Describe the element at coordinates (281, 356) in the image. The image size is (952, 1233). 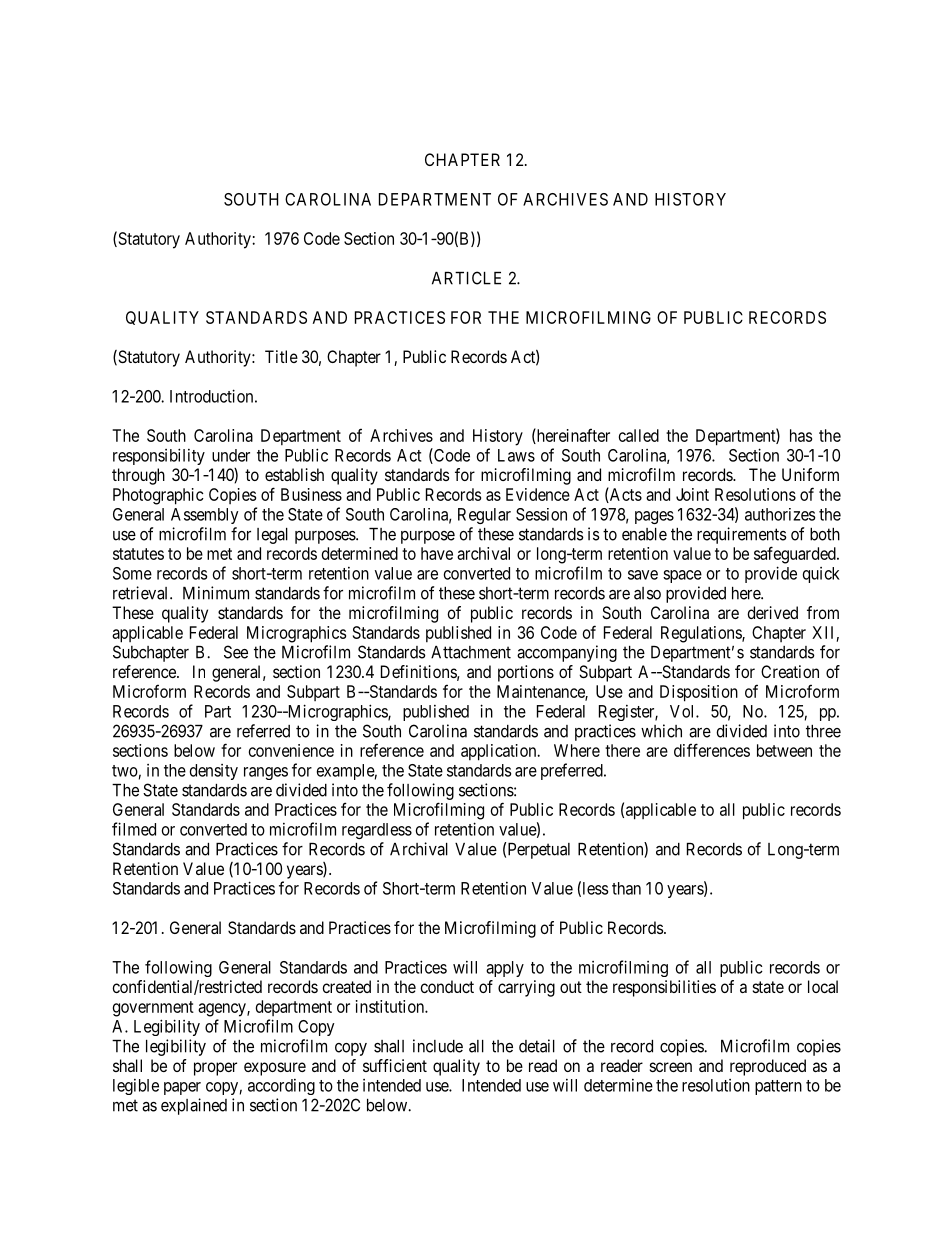
I see `Title` at that location.
